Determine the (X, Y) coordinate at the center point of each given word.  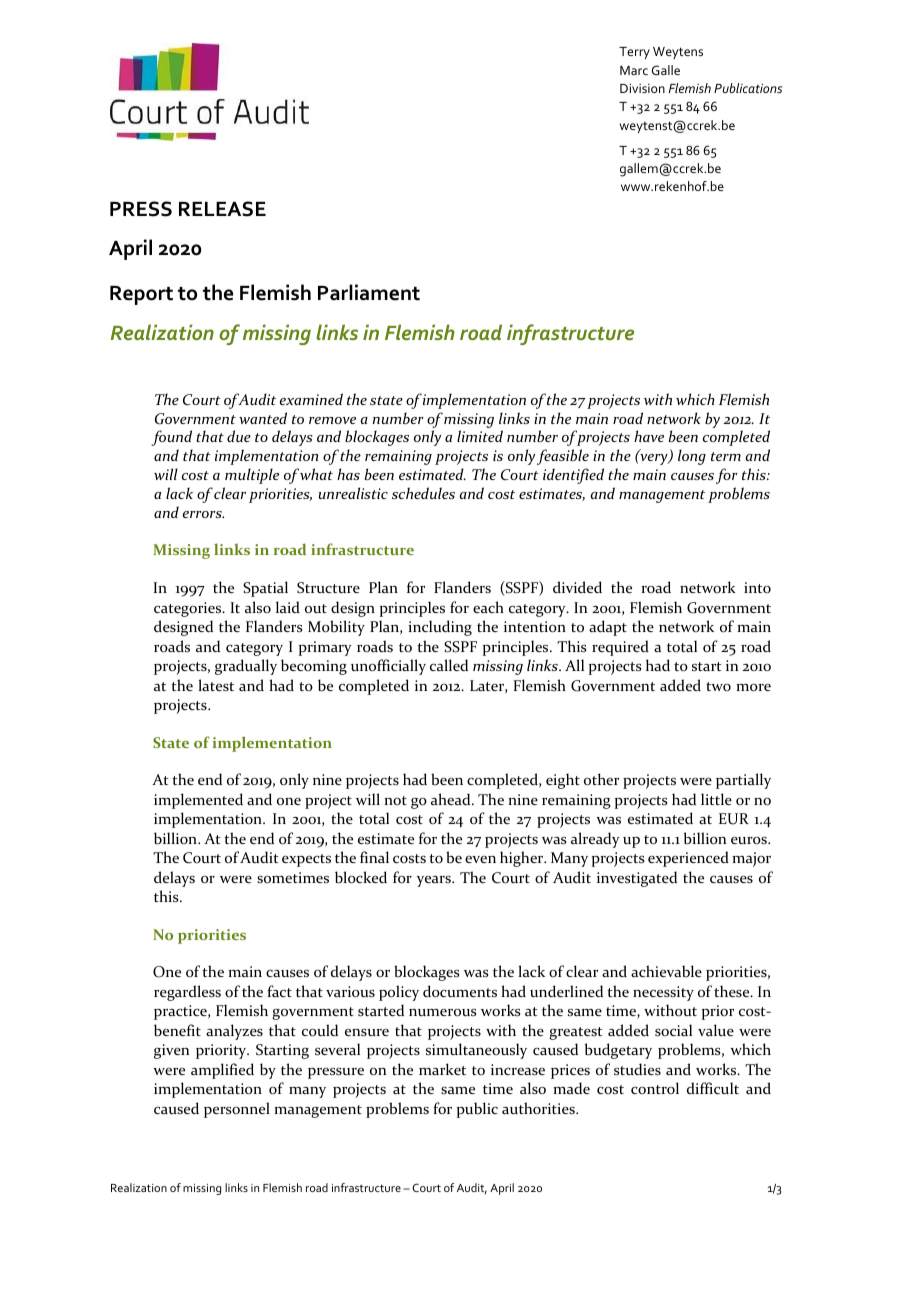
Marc (634, 70)
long (692, 457)
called (449, 665)
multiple (252, 476)
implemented (198, 801)
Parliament (369, 292)
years (435, 881)
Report (141, 295)
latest (216, 685)
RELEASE (222, 209)
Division (642, 88)
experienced (688, 859)
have (649, 436)
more (753, 688)
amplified (222, 1071)
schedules (423, 493)
